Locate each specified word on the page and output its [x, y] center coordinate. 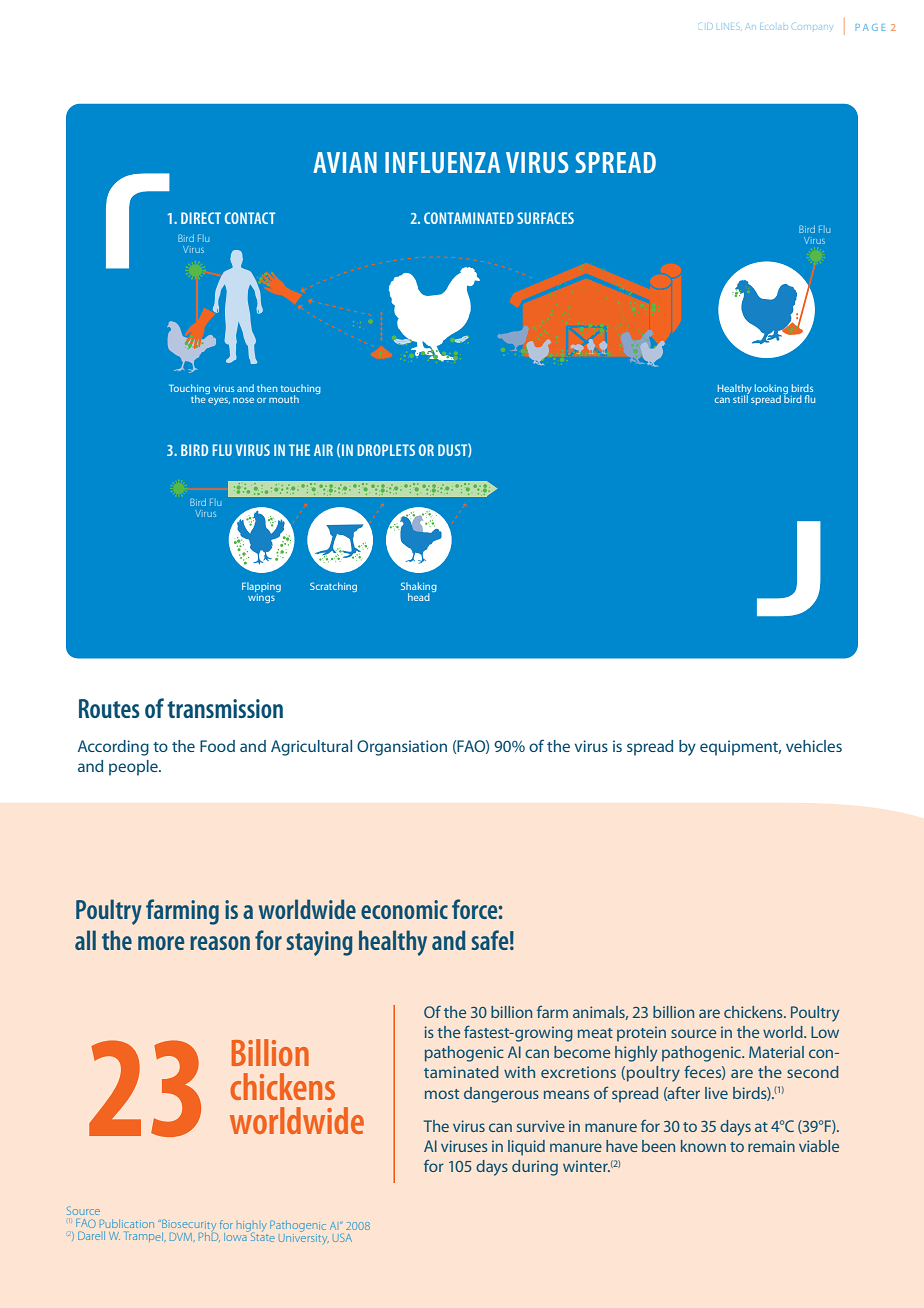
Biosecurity [188, 1227]
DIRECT [201, 218]
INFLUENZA [442, 162]
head [419, 597]
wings [262, 597]
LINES [728, 26]
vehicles [814, 746]
